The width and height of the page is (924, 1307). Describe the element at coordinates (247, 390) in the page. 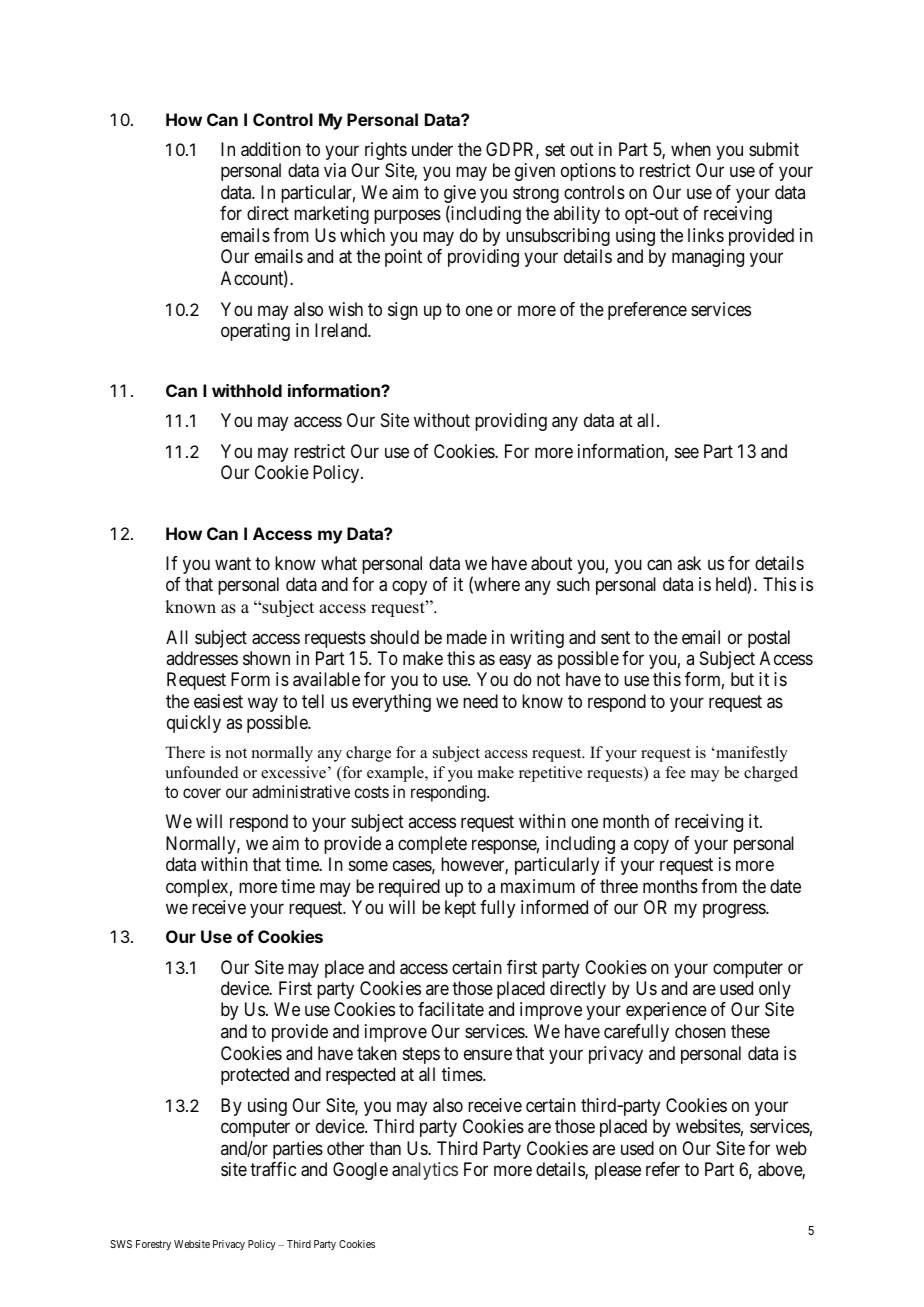

I see `withhold` at that location.
